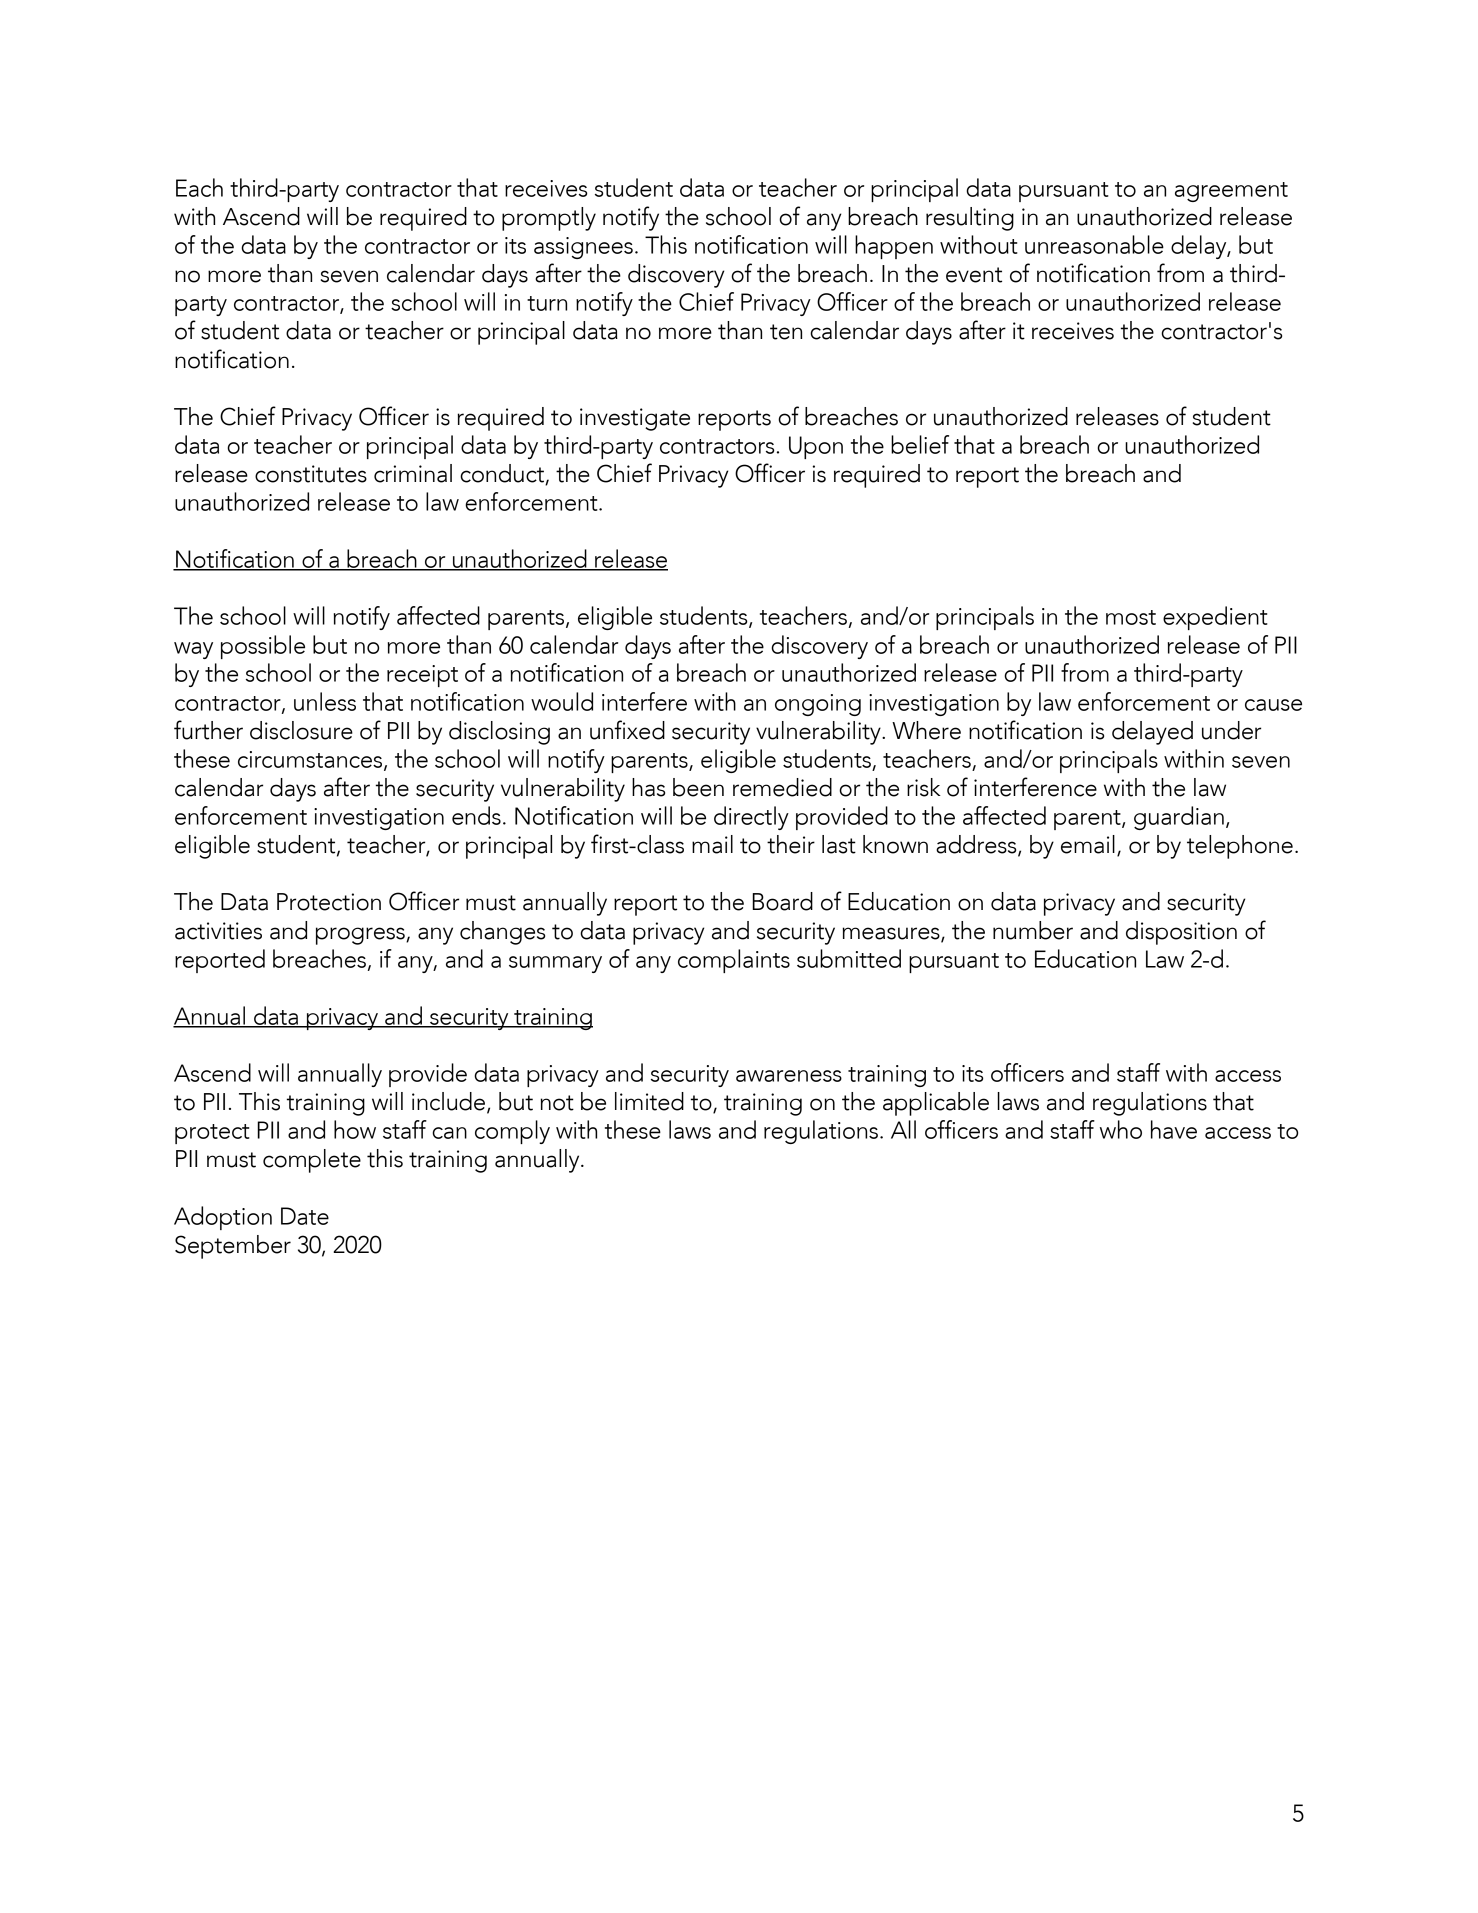 This screenshot has width=1478, height=1913. Describe the element at coordinates (301, 730) in the screenshot. I see `disclosure` at that location.
